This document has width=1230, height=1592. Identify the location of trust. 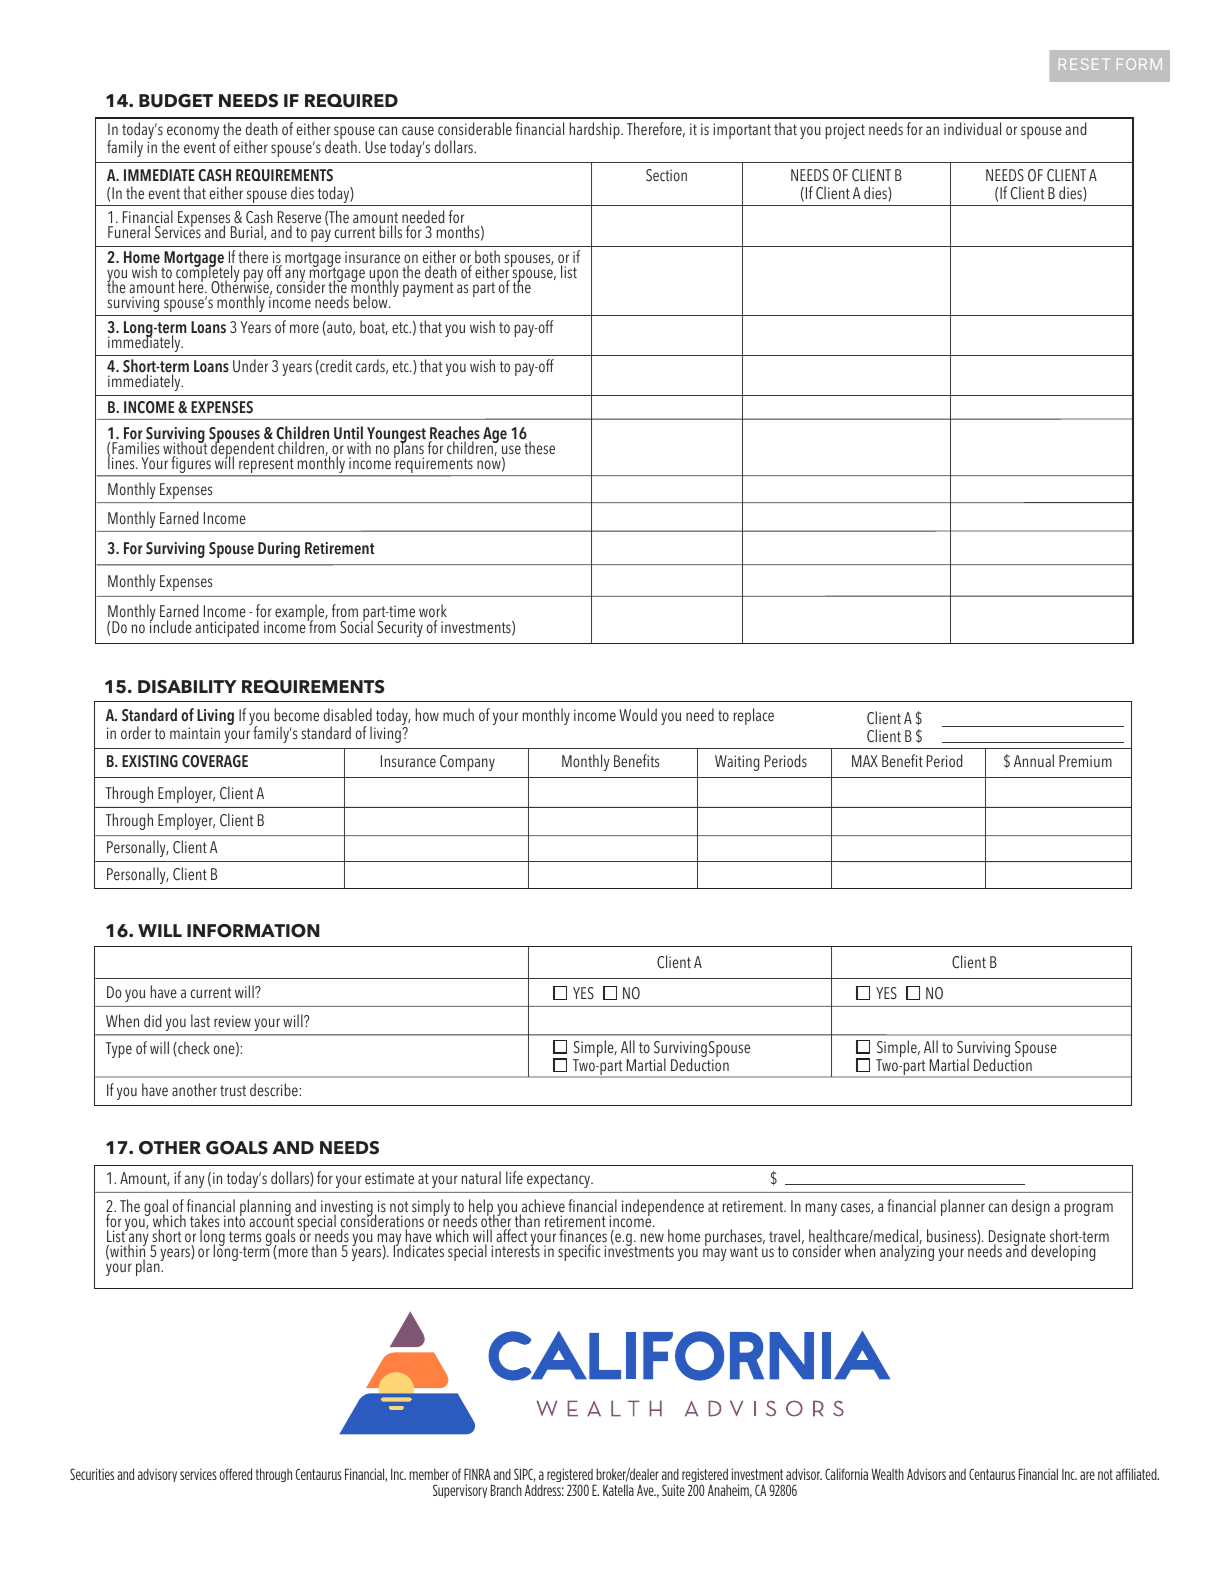
(233, 1090).
